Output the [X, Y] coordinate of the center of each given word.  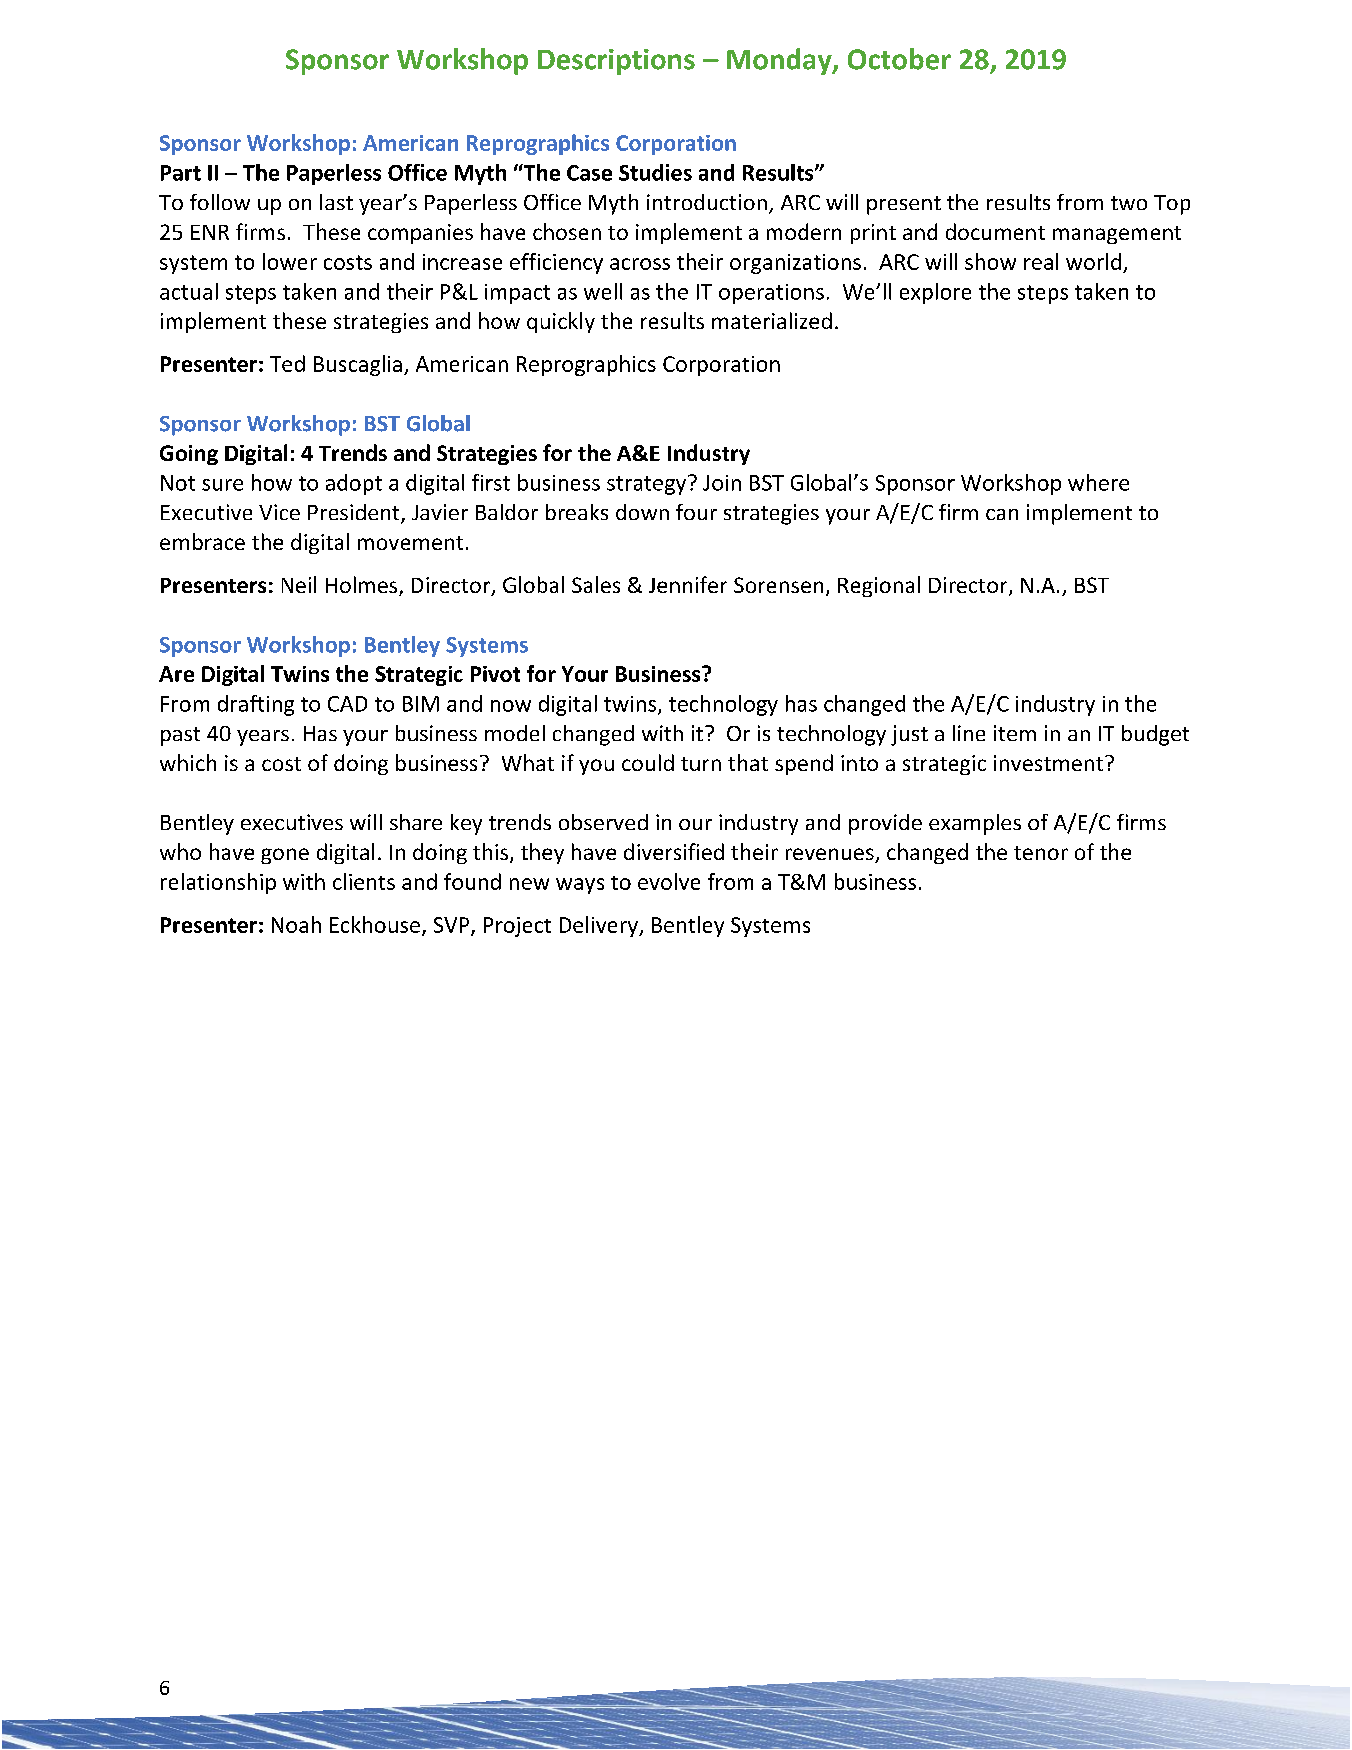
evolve [669, 881]
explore [935, 293]
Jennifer [688, 584]
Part [181, 173]
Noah [296, 924]
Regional [879, 586]
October [899, 59]
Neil [299, 584]
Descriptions [616, 62]
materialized [772, 320]
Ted [287, 363]
